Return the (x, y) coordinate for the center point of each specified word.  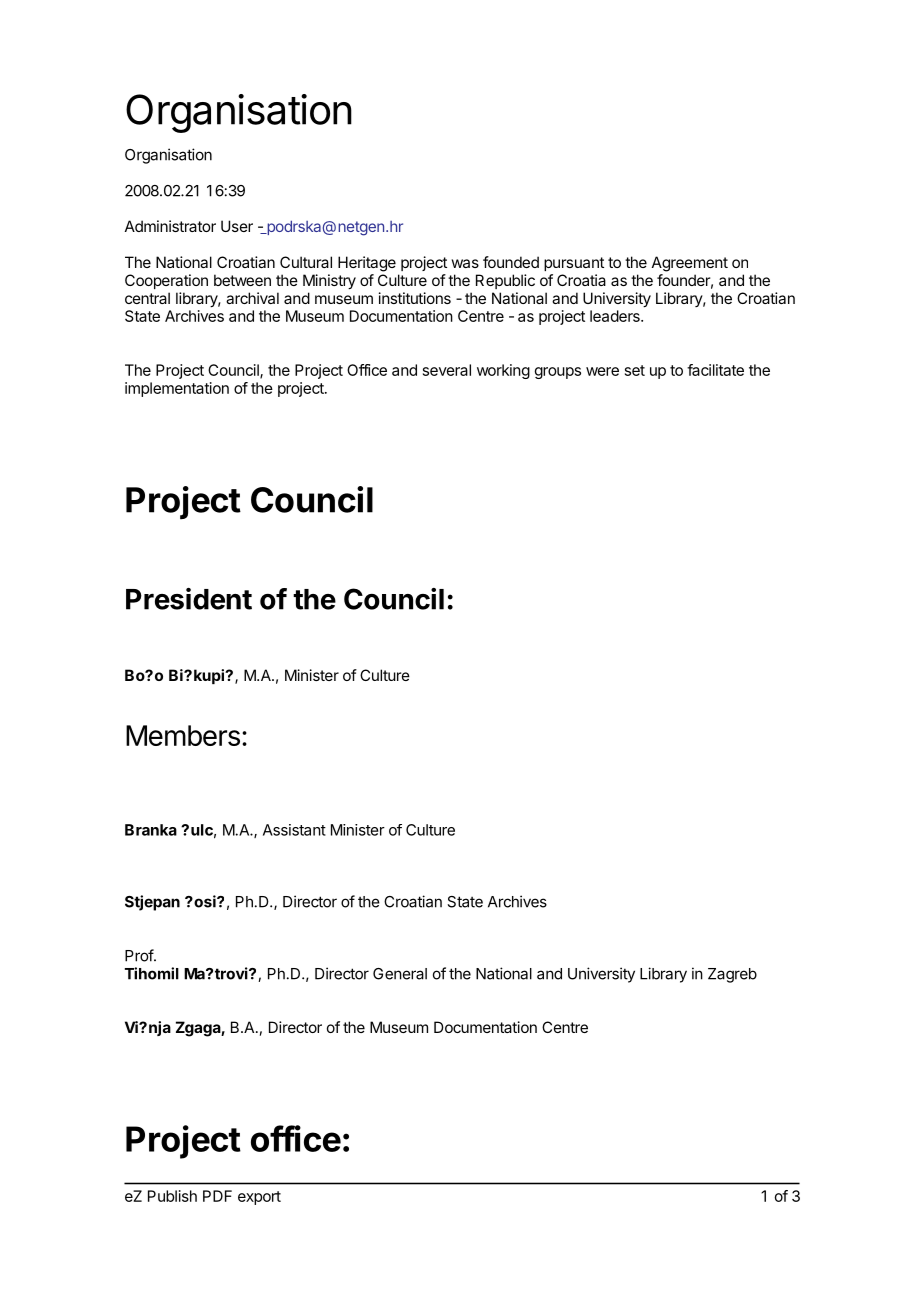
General (400, 974)
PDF (217, 1196)
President (189, 599)
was (465, 263)
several (447, 370)
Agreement (690, 264)
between (242, 280)
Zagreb (732, 975)
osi (205, 901)
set (635, 370)
